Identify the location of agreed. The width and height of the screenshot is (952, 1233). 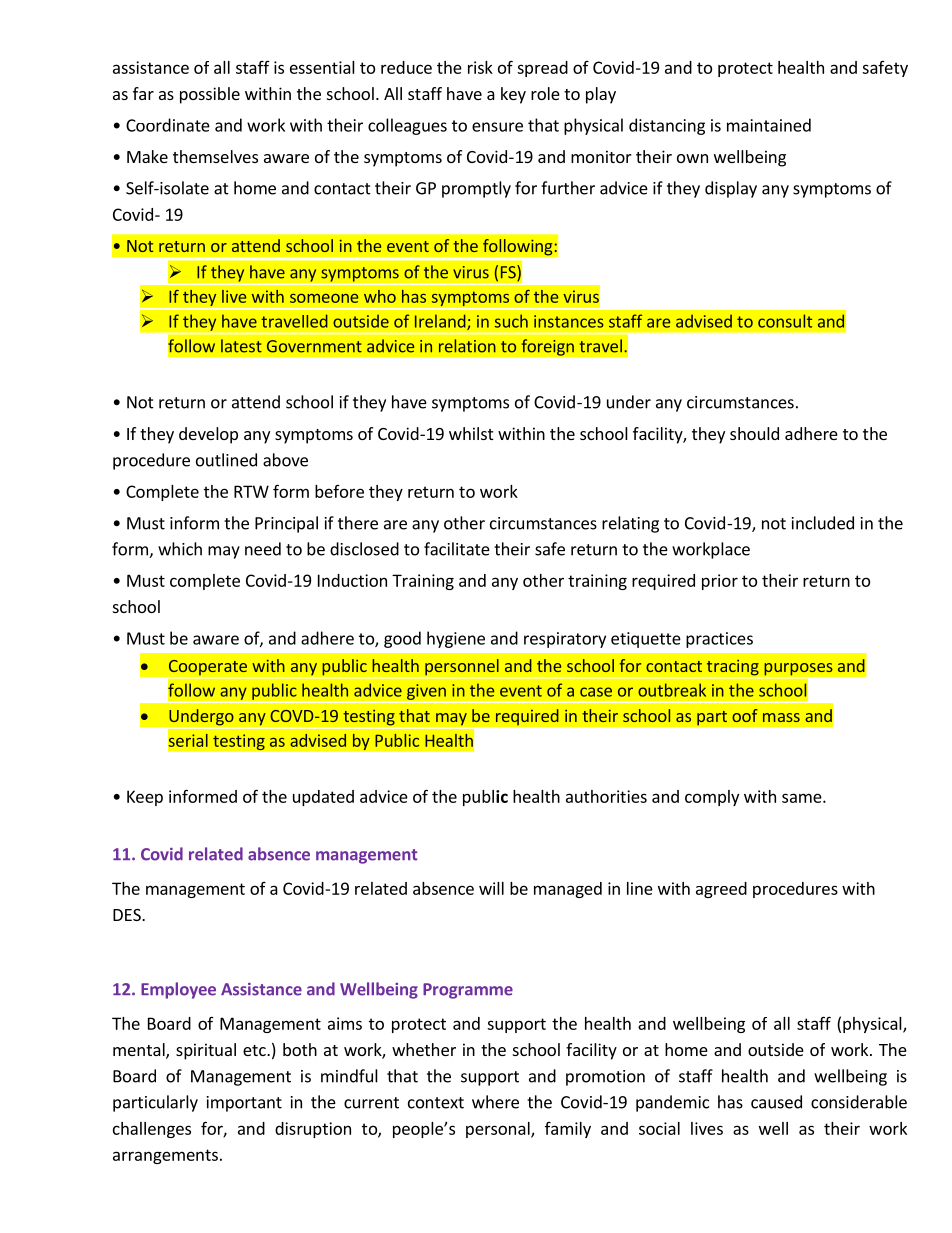
(721, 890).
